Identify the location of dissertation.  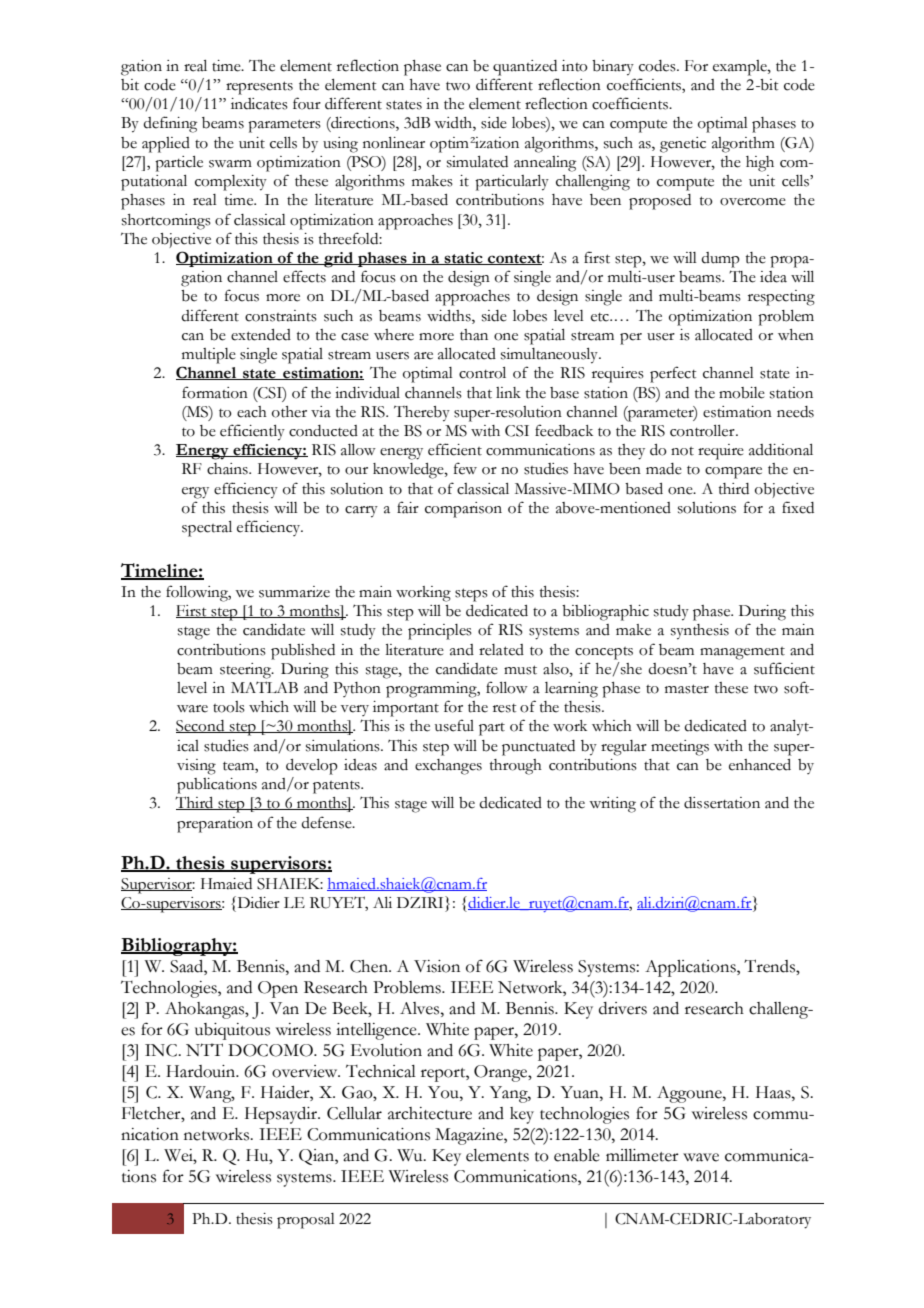
(722, 803).
